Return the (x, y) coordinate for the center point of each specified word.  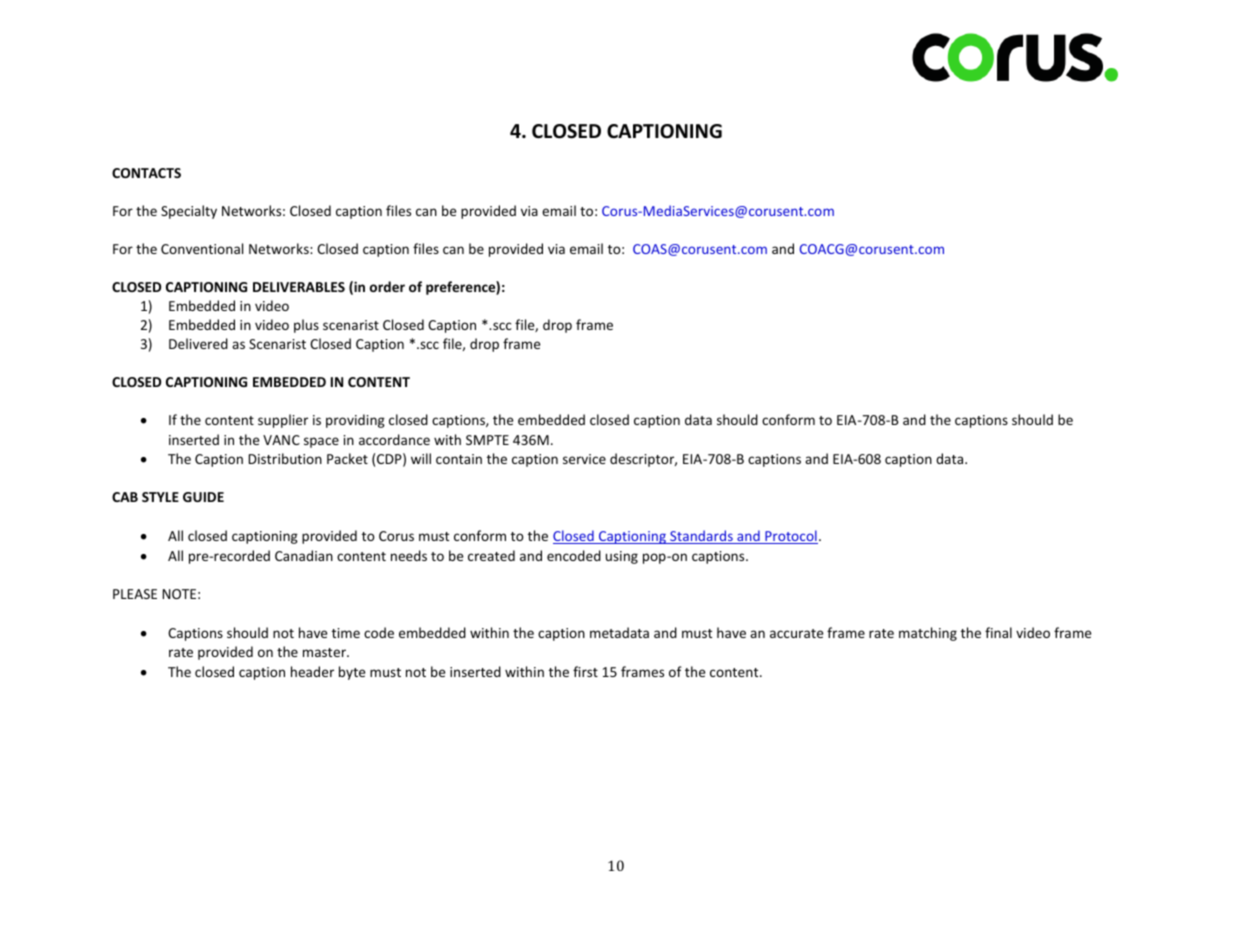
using (622, 557)
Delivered (198, 343)
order (387, 286)
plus (306, 326)
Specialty (189, 212)
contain (459, 459)
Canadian (304, 555)
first (585, 671)
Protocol (790, 537)
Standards (701, 537)
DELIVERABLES (299, 287)
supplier (283, 421)
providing (355, 421)
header (312, 671)
